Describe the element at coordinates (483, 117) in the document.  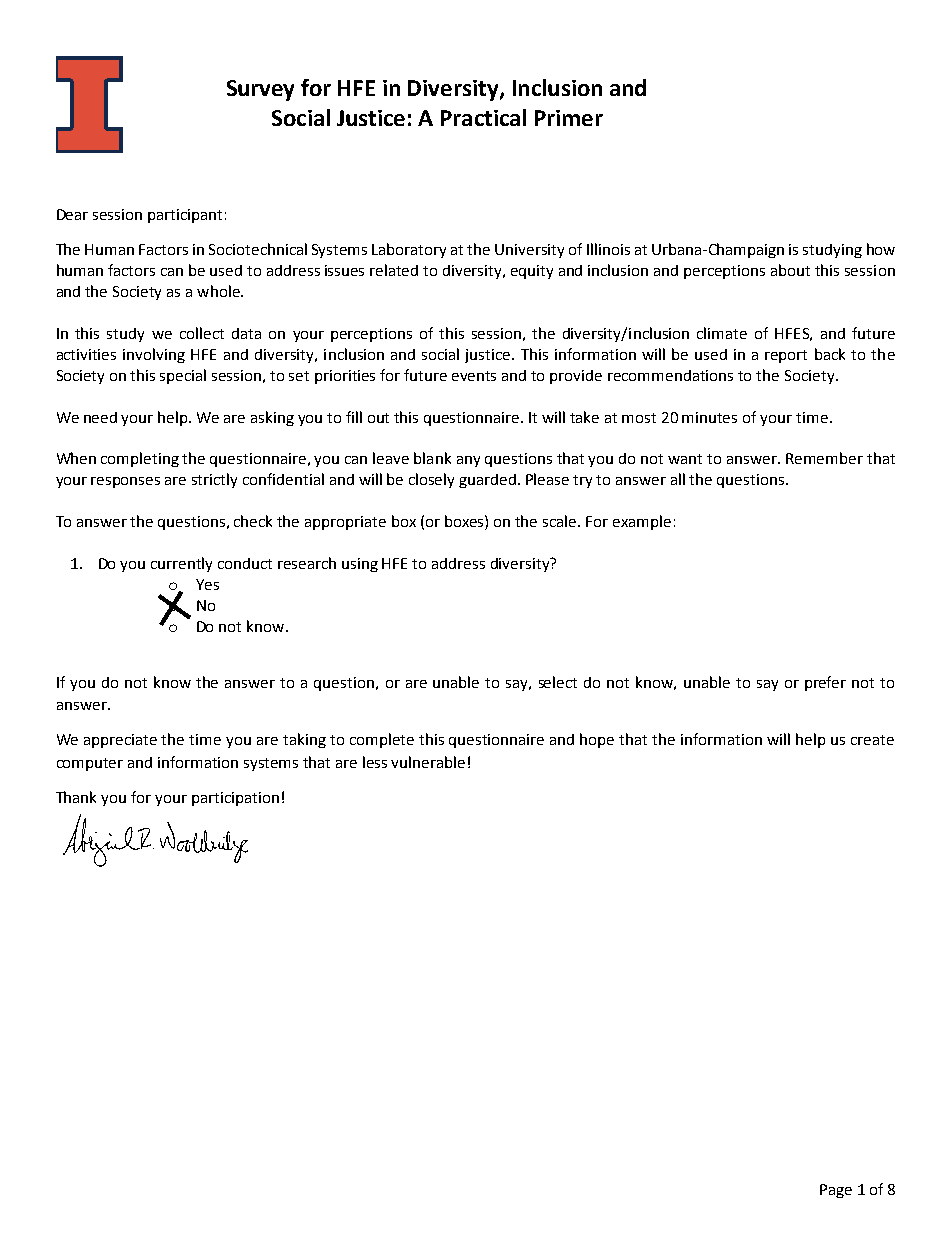
I see `Practical` at that location.
